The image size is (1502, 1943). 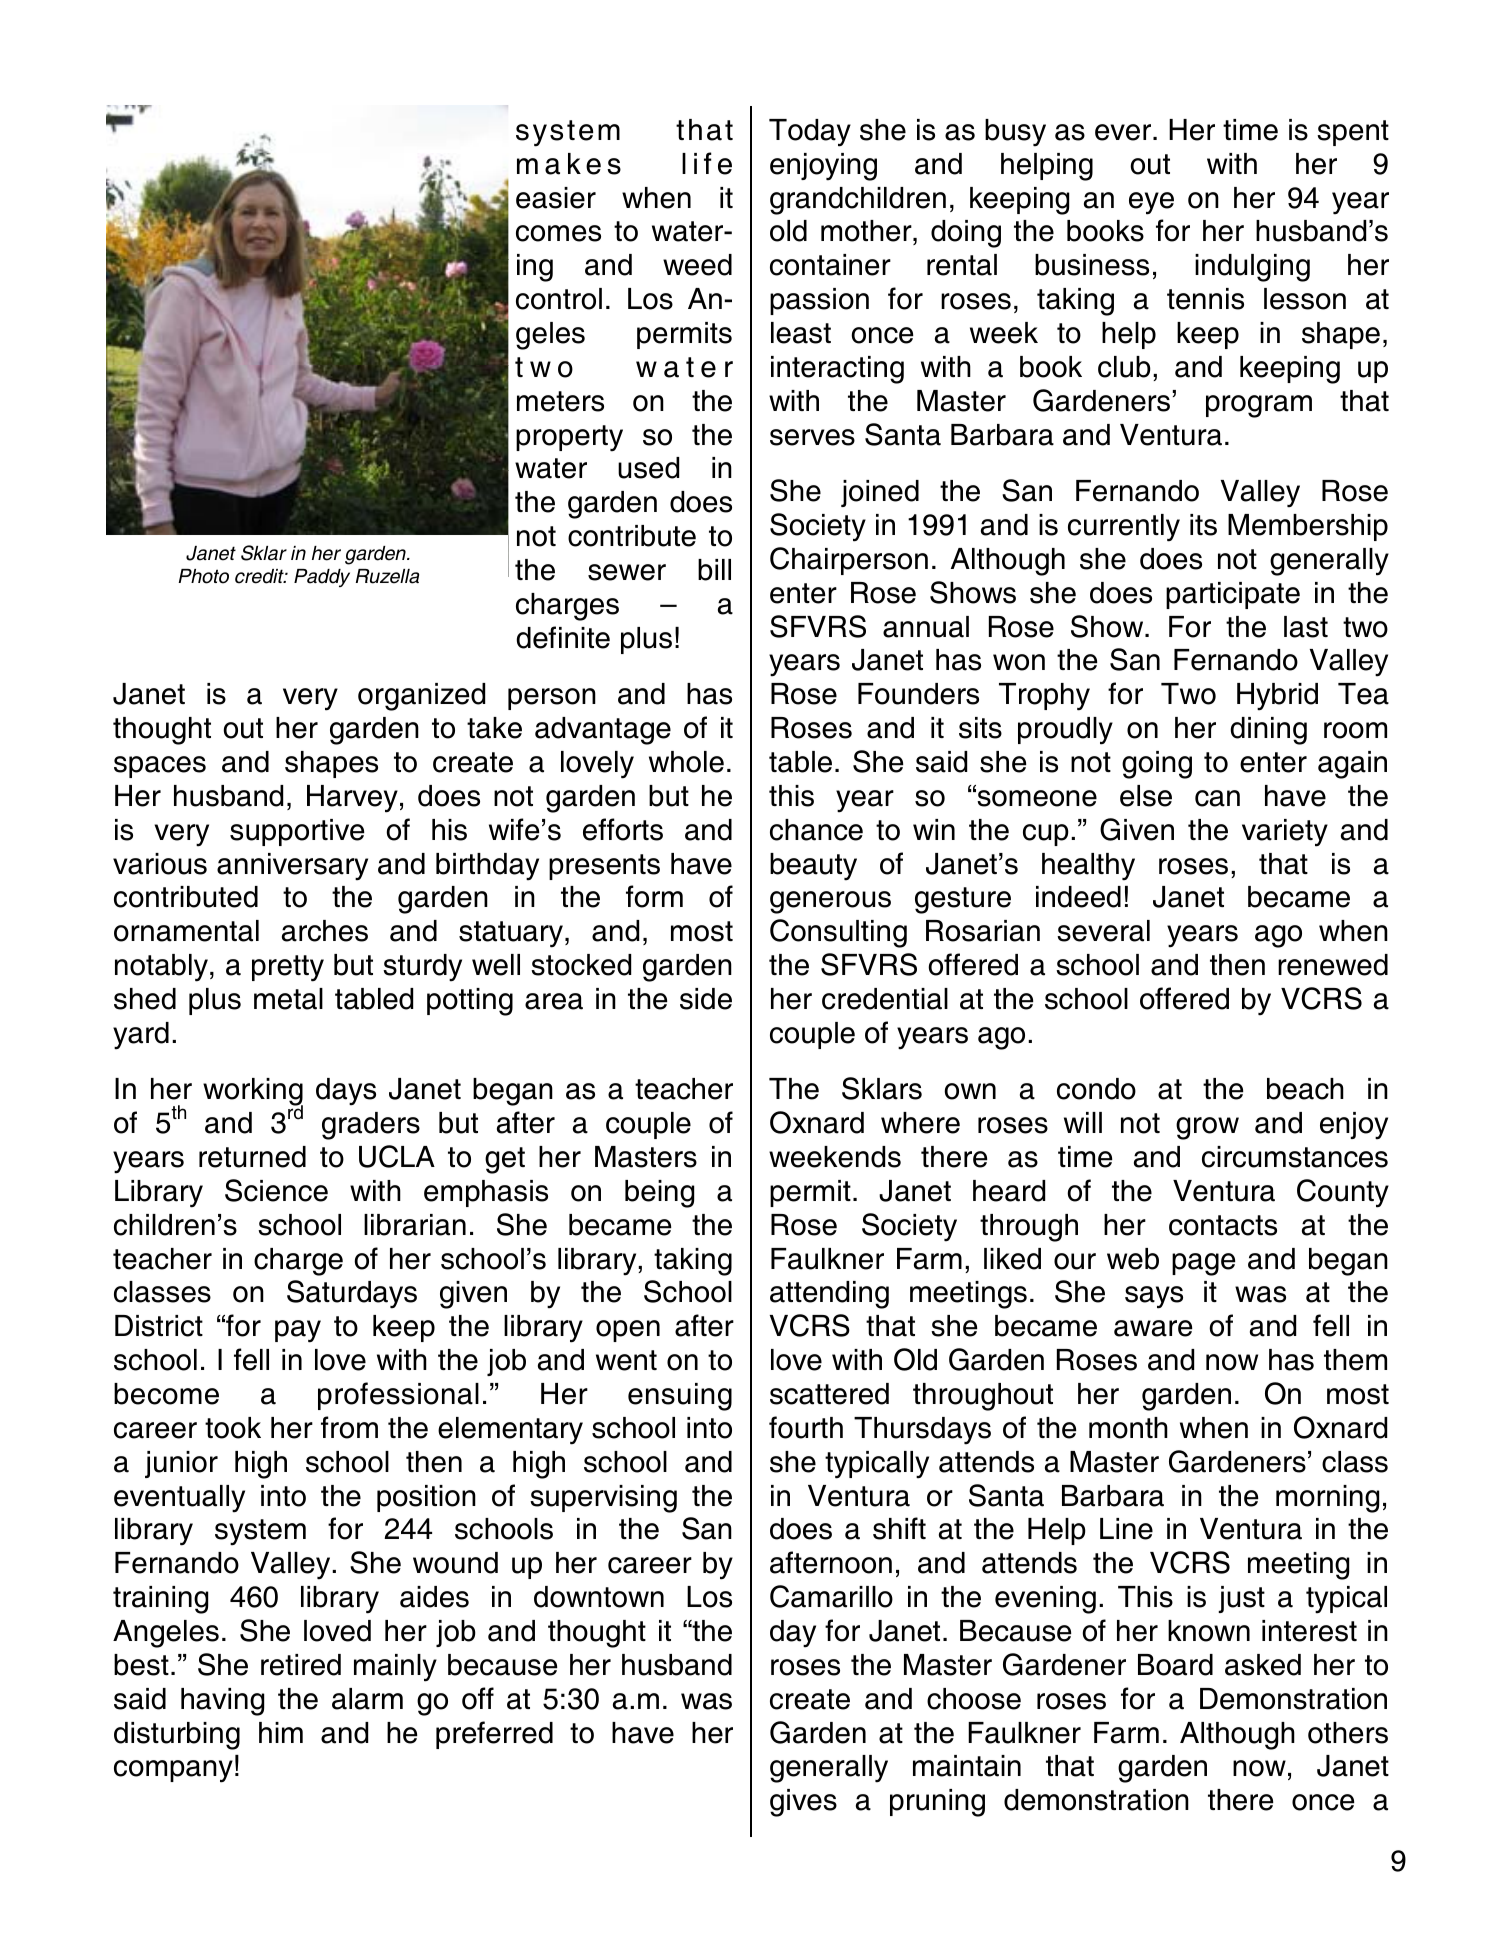 What do you see at coordinates (1233, 595) in the document?
I see `participate` at bounding box center [1233, 595].
